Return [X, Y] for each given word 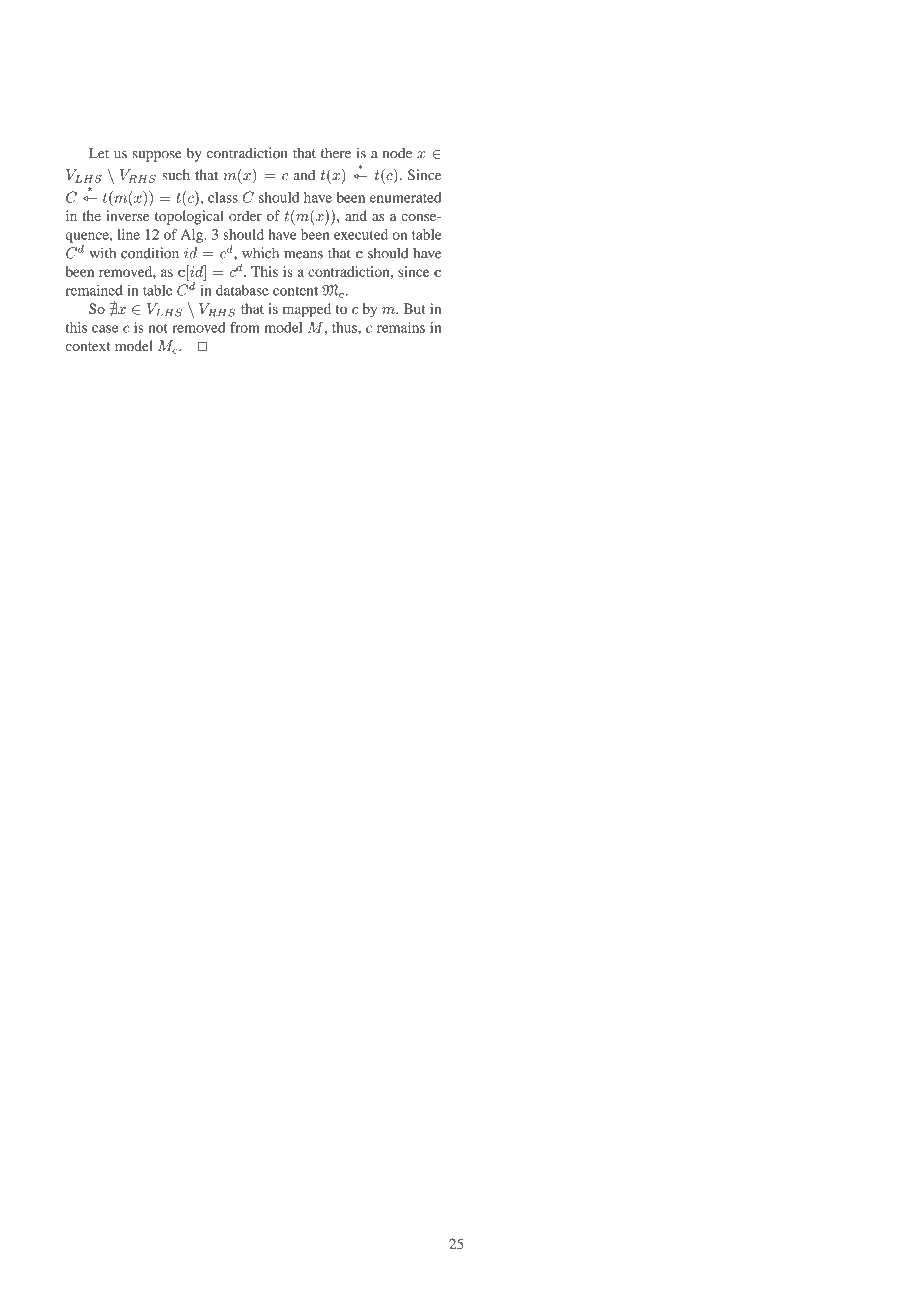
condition [150, 253]
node [397, 153]
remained [94, 290]
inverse [127, 215]
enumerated [406, 197]
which [260, 253]
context [88, 347]
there [336, 153]
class [223, 197]
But [414, 308]
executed [361, 234]
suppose [157, 156]
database [242, 290]
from [245, 327]
